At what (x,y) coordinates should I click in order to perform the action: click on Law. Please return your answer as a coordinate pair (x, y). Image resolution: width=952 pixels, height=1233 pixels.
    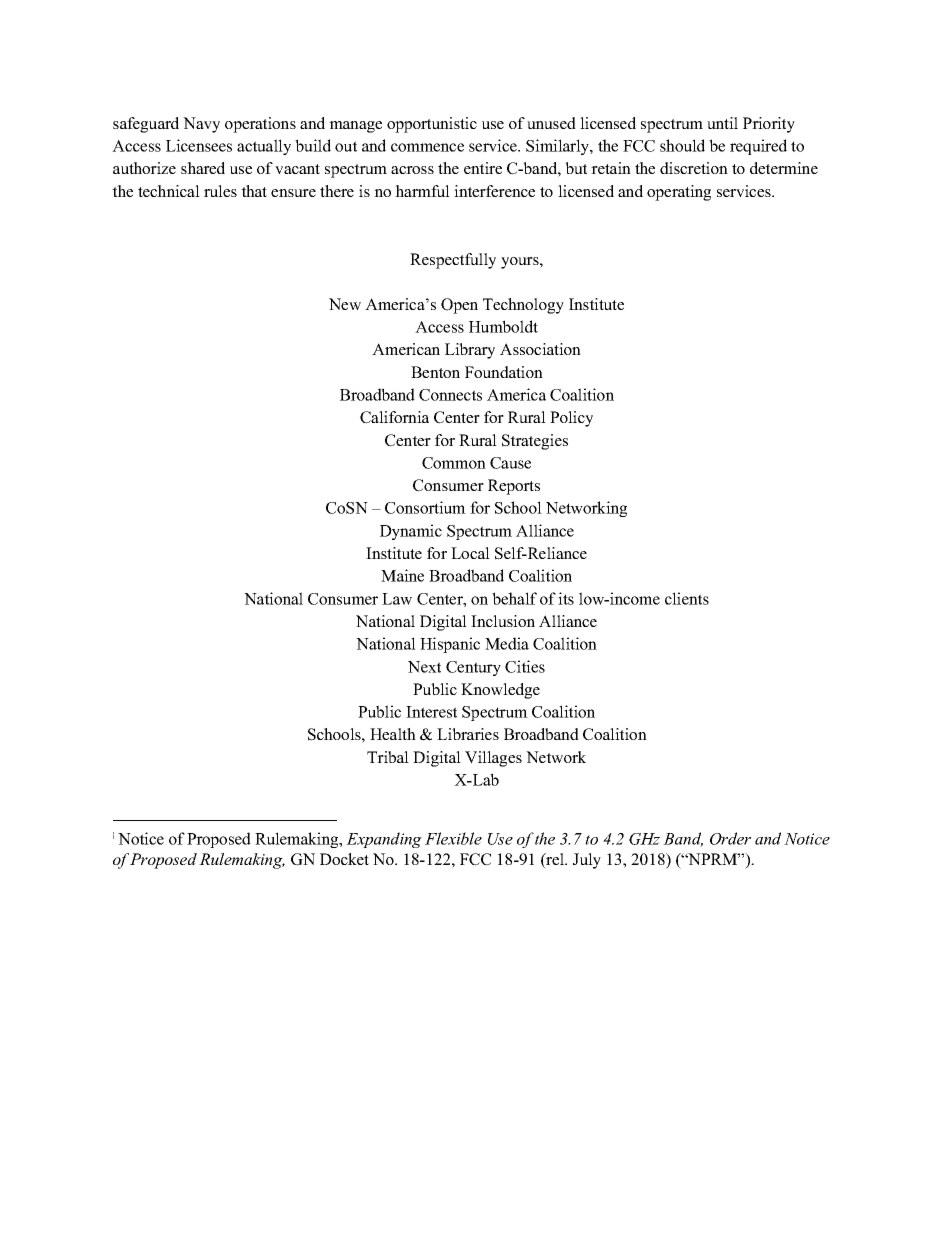
    Looking at the image, I should click on (397, 599).
